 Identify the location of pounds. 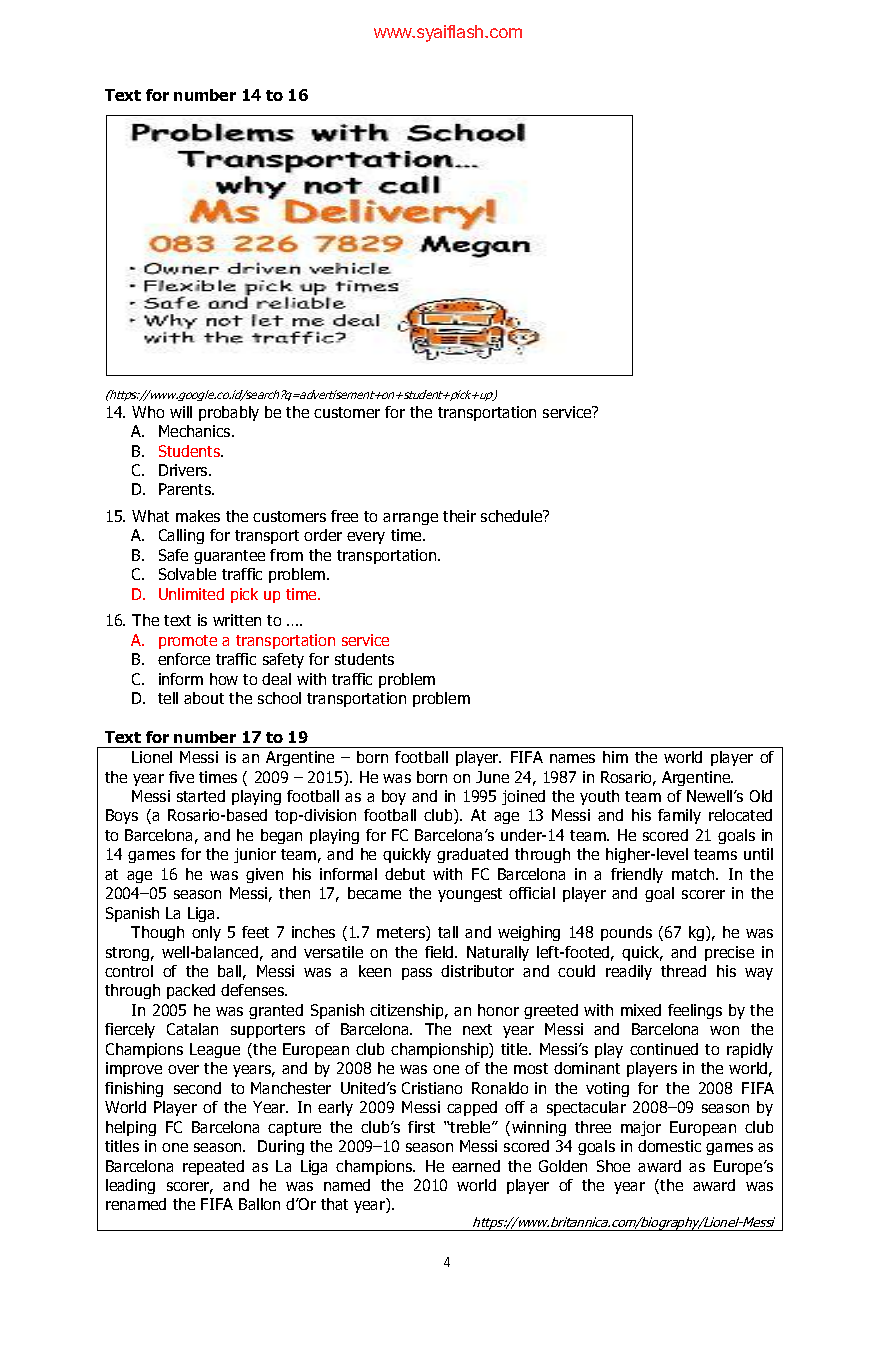
(626, 933).
